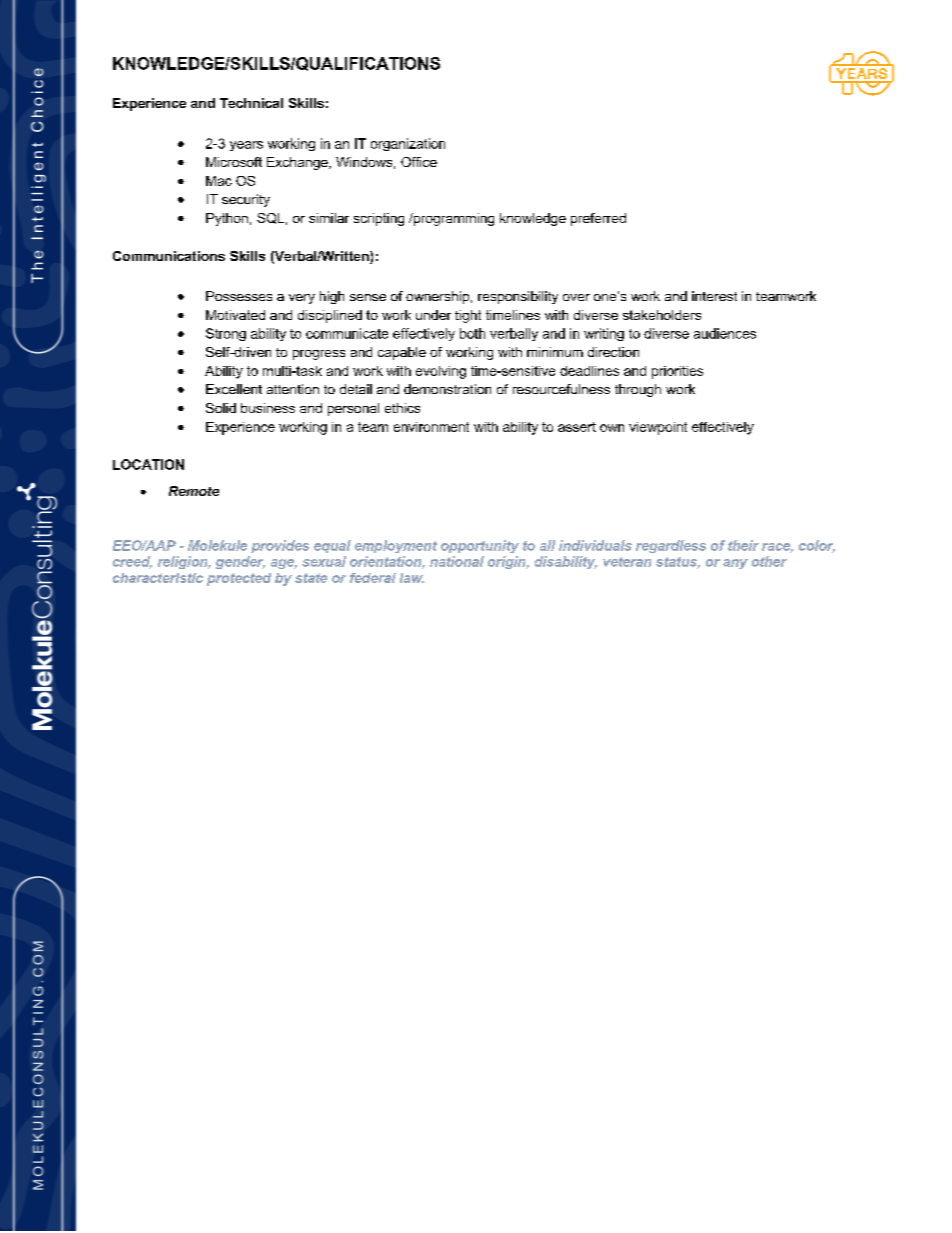  I want to click on organization, so click(408, 144).
